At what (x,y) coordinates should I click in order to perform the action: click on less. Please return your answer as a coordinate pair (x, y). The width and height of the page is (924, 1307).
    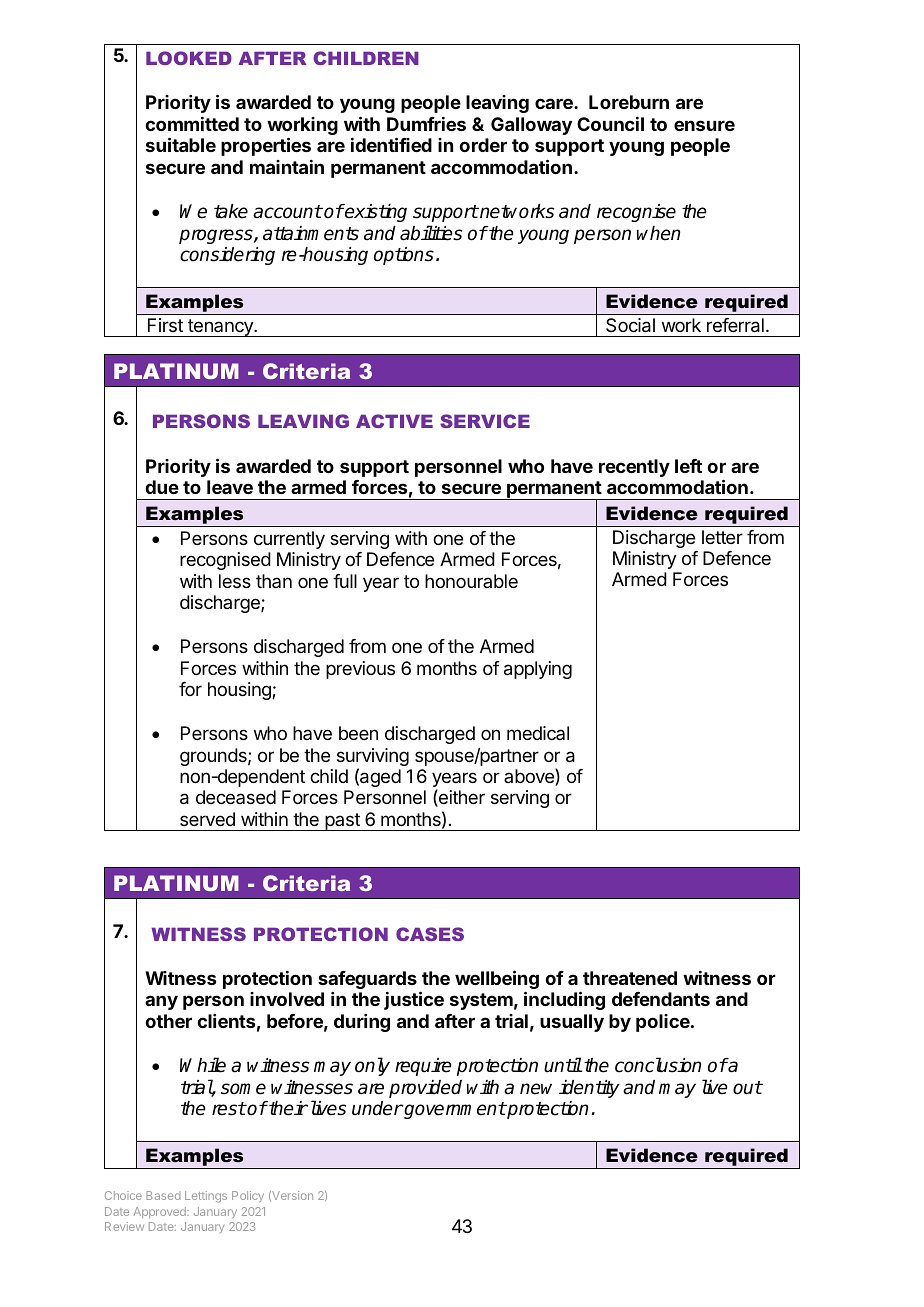
    Looking at the image, I should click on (235, 581).
